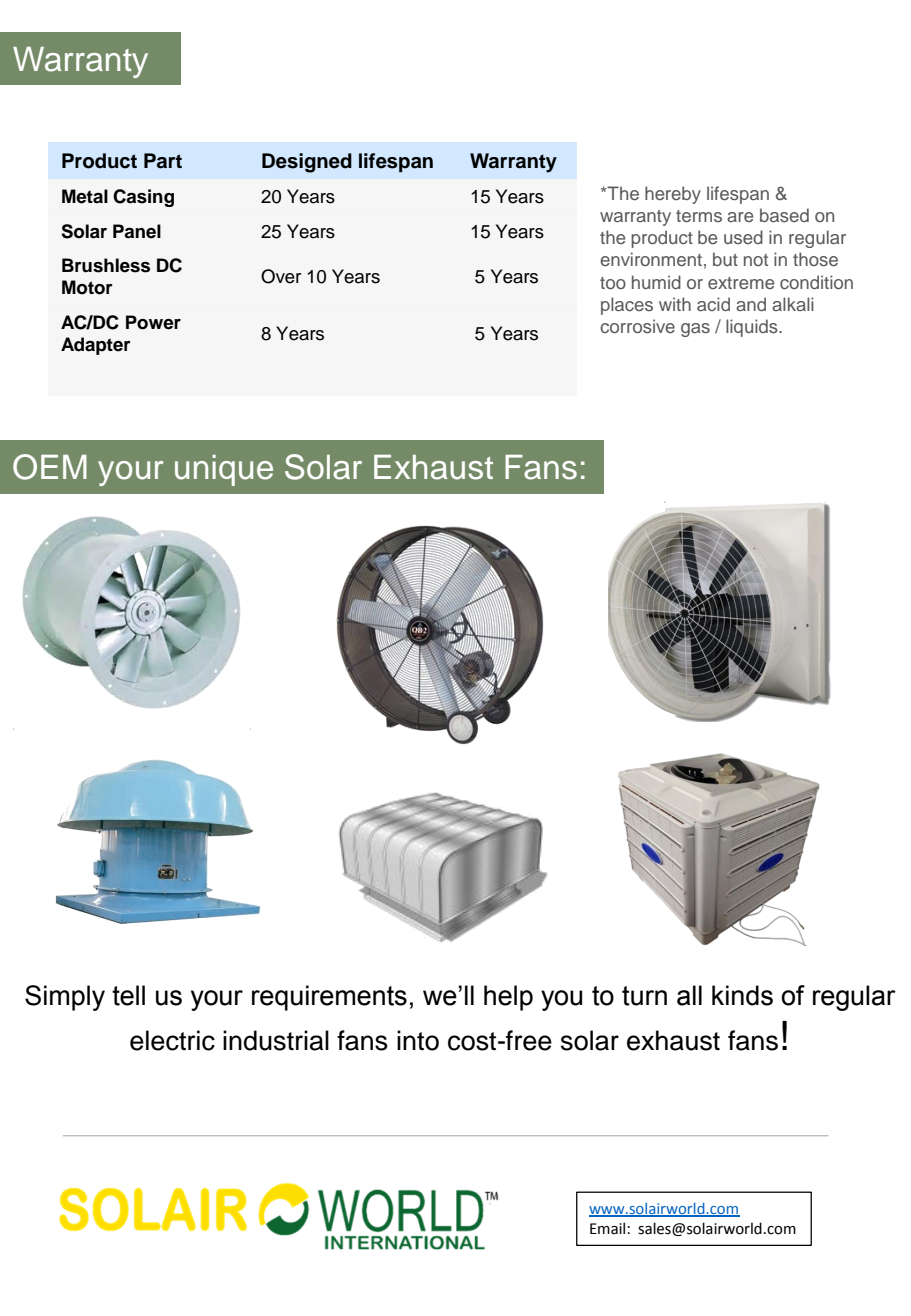 This image has height=1316, width=911. What do you see at coordinates (742, 995) in the image?
I see `kinds` at bounding box center [742, 995].
